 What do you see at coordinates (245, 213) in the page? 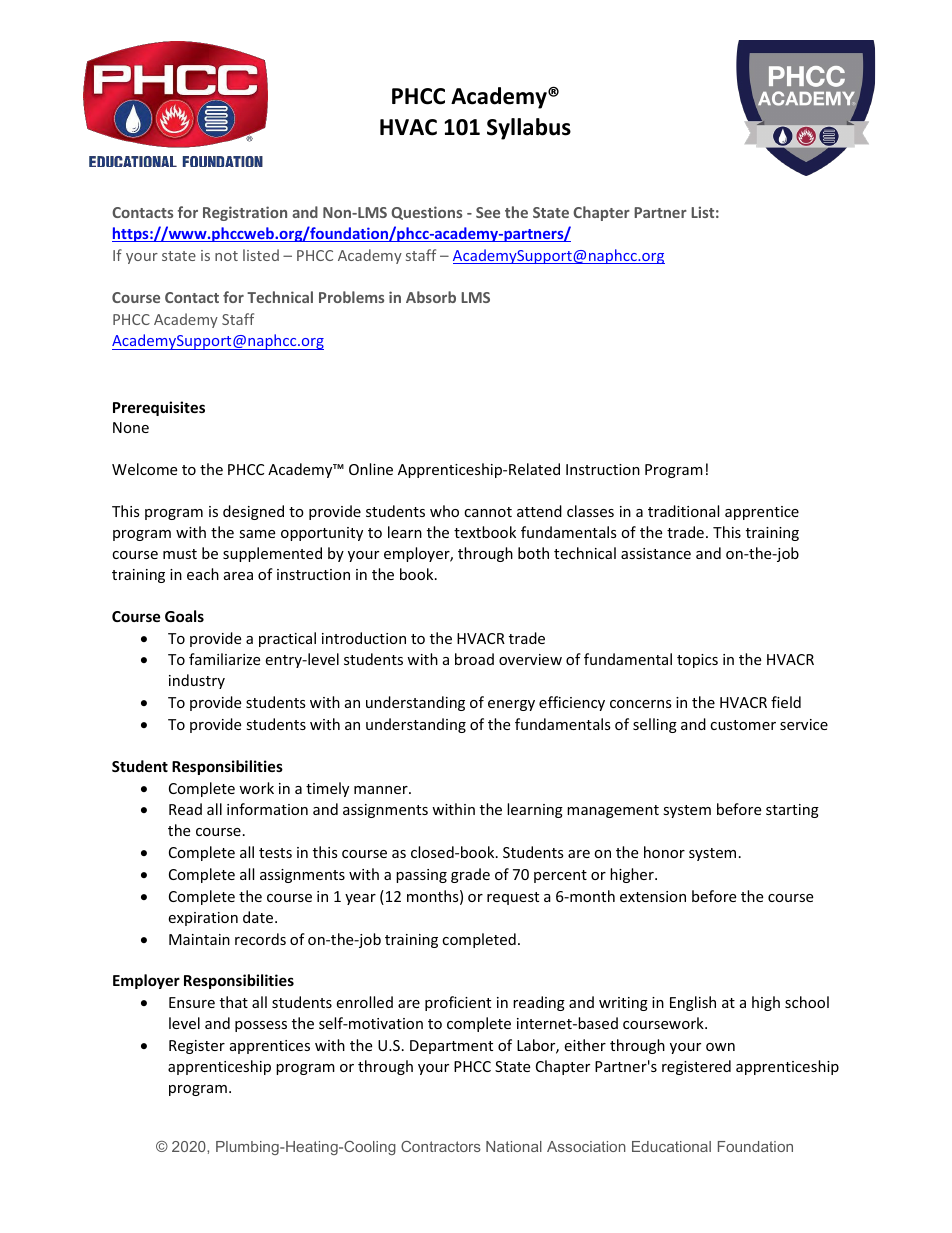
I see `Registration` at bounding box center [245, 213].
